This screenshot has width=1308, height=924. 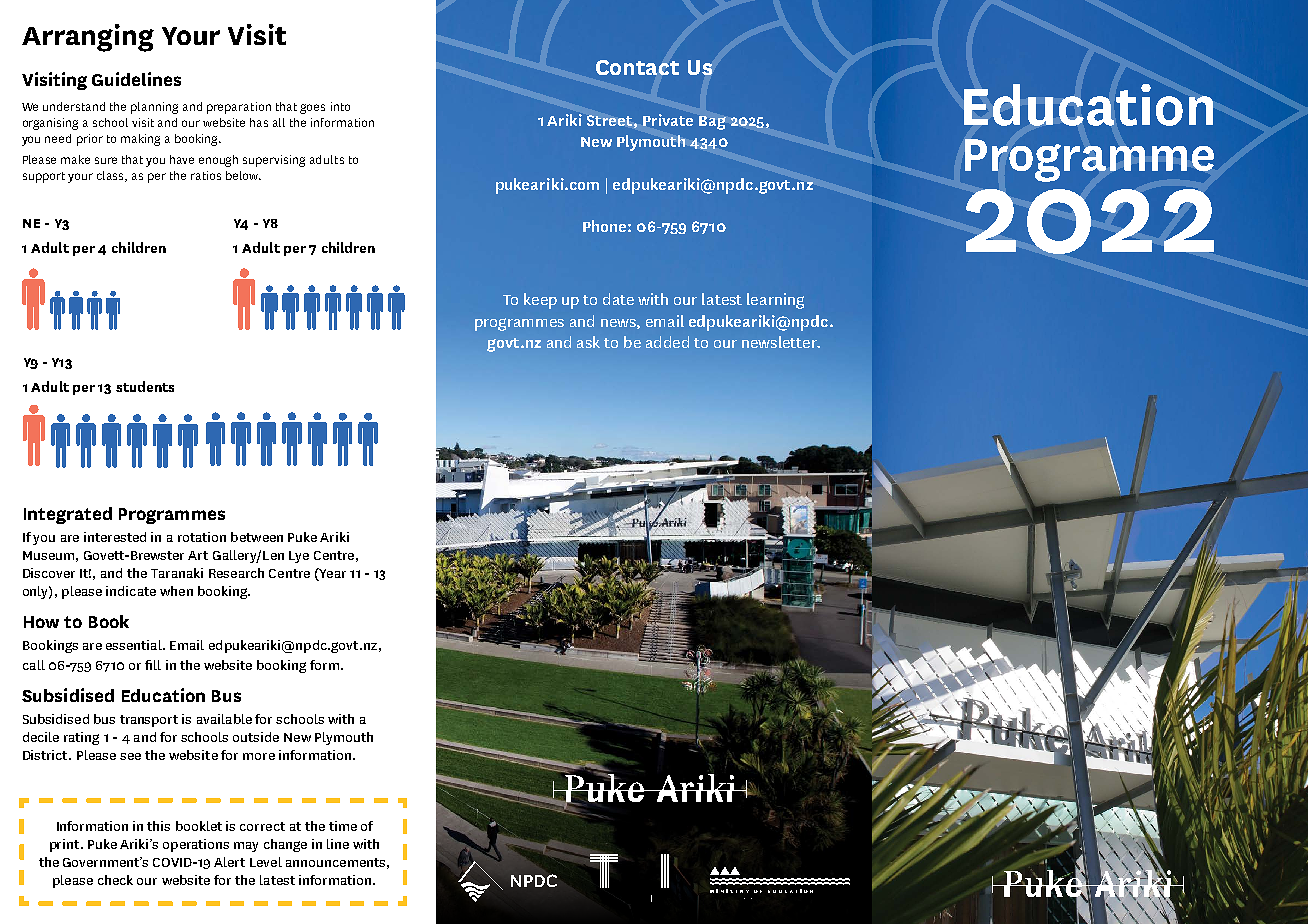 What do you see at coordinates (145, 386) in the screenshot?
I see `students` at bounding box center [145, 386].
